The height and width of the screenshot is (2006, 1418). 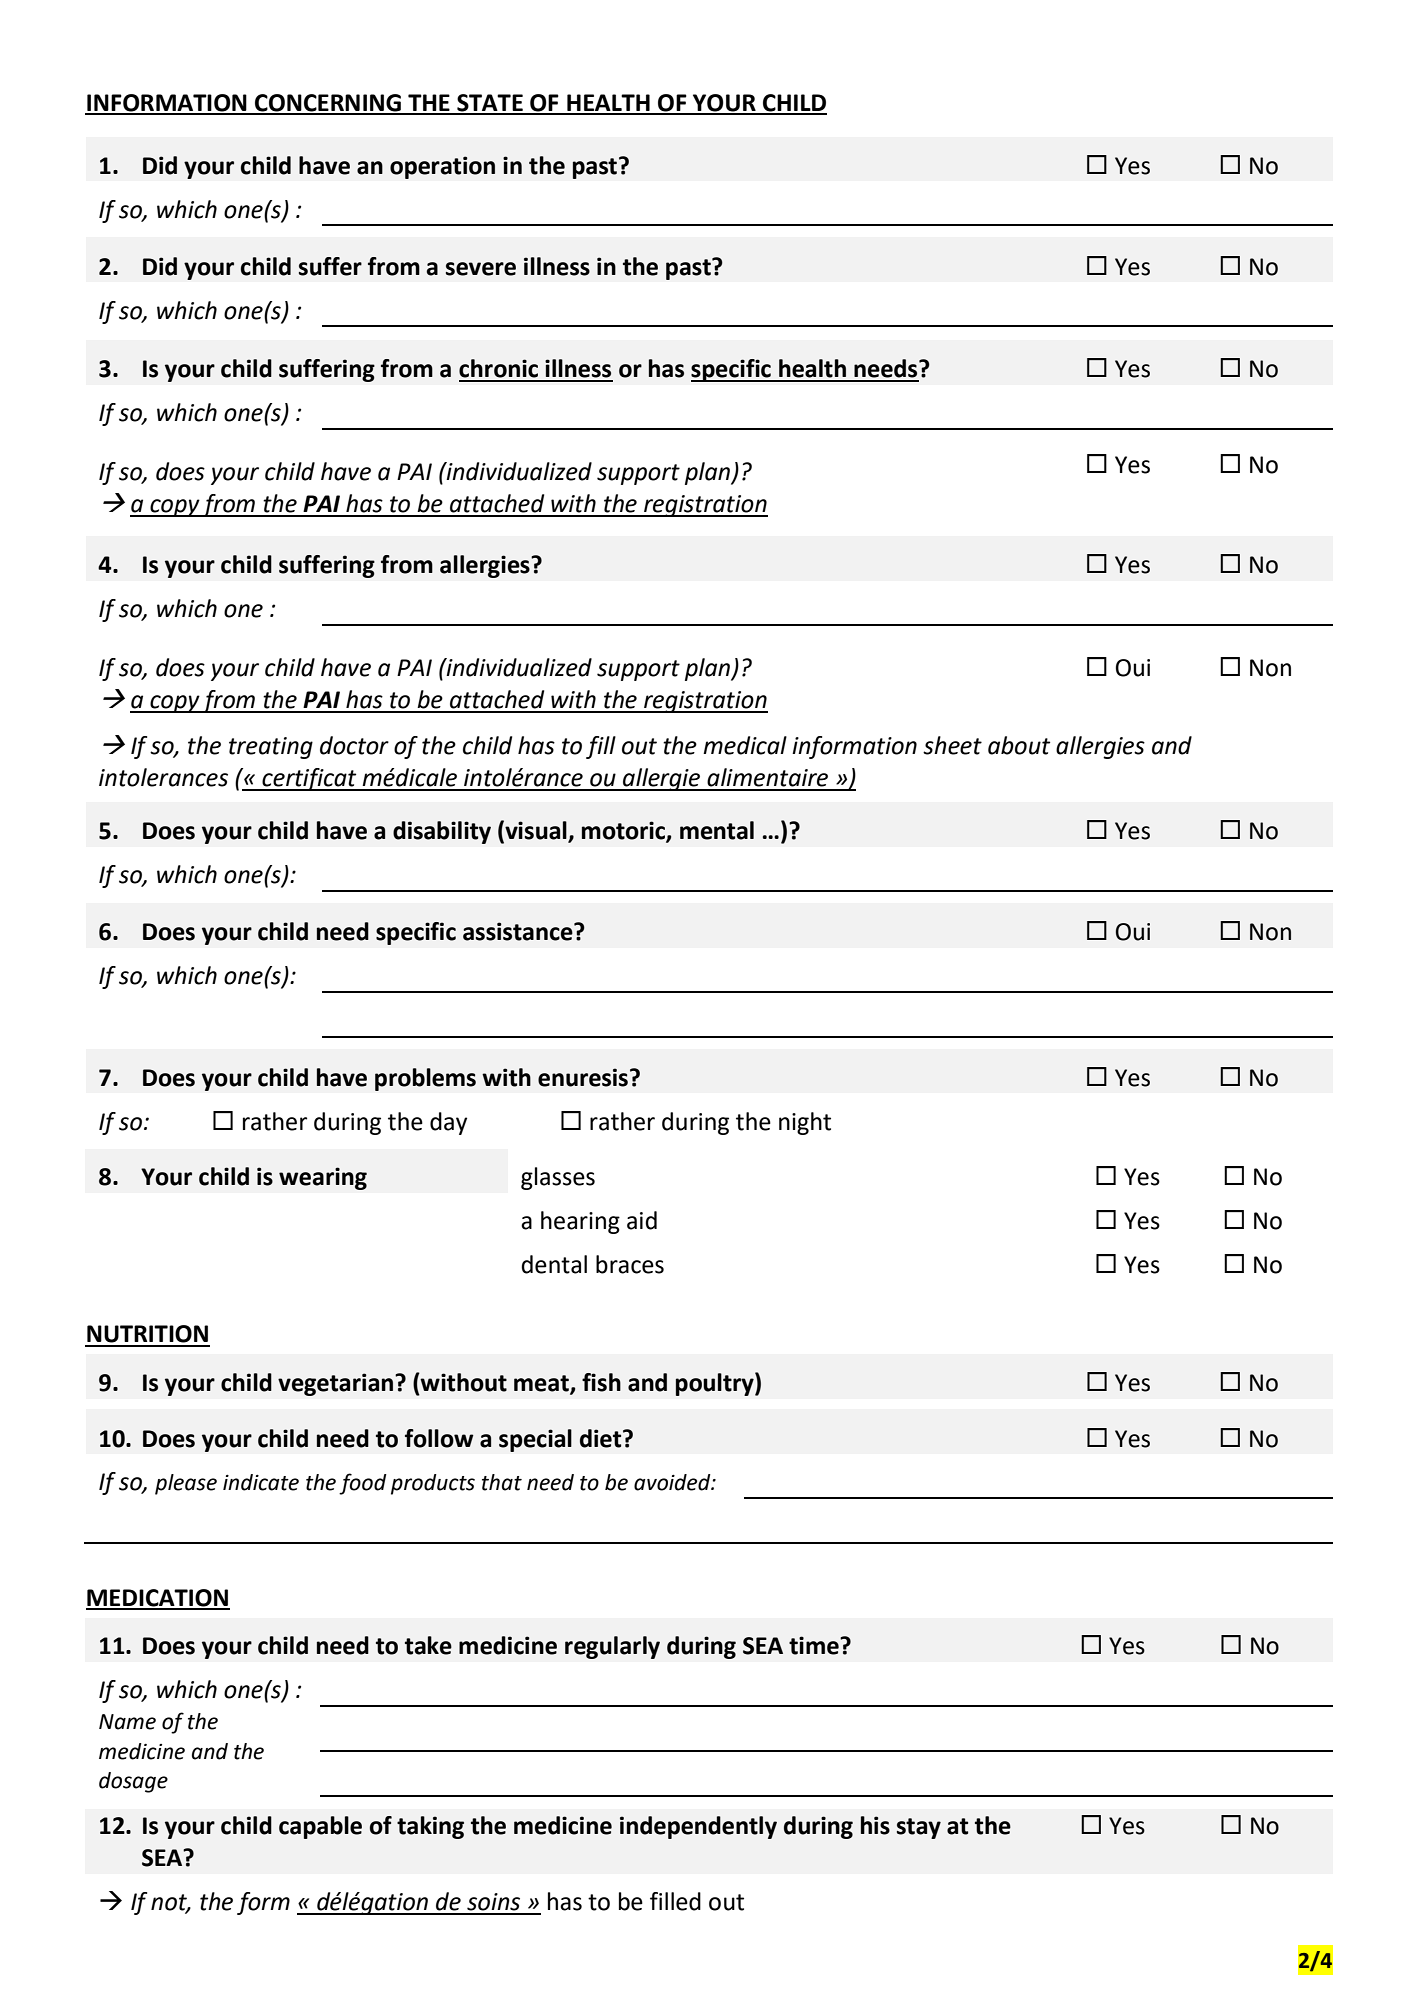 What do you see at coordinates (952, 745) in the screenshot?
I see `sheet` at bounding box center [952, 745].
